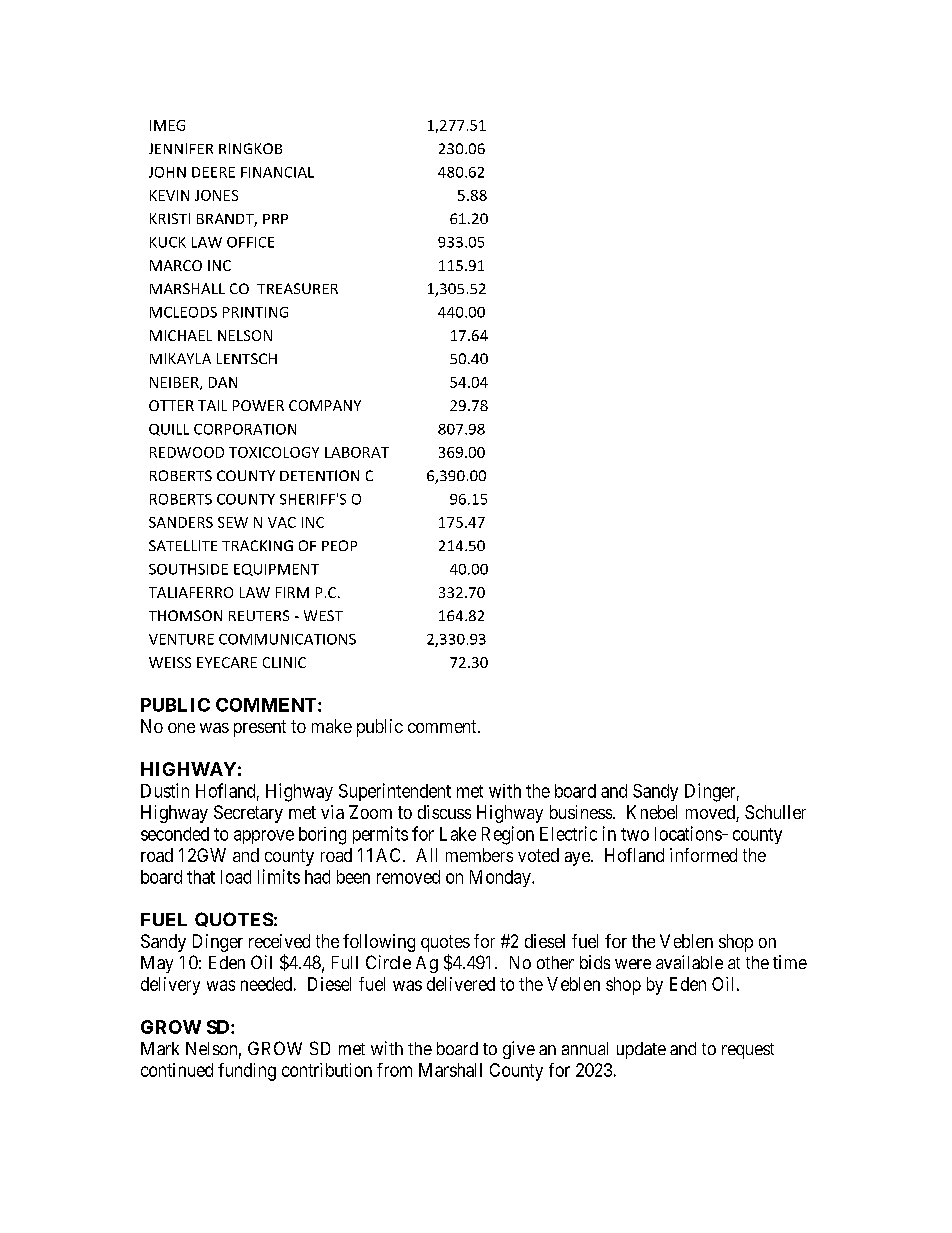 The width and height of the page is (952, 1233). Describe the element at coordinates (248, 814) in the page. I see `Secretary` at that location.
